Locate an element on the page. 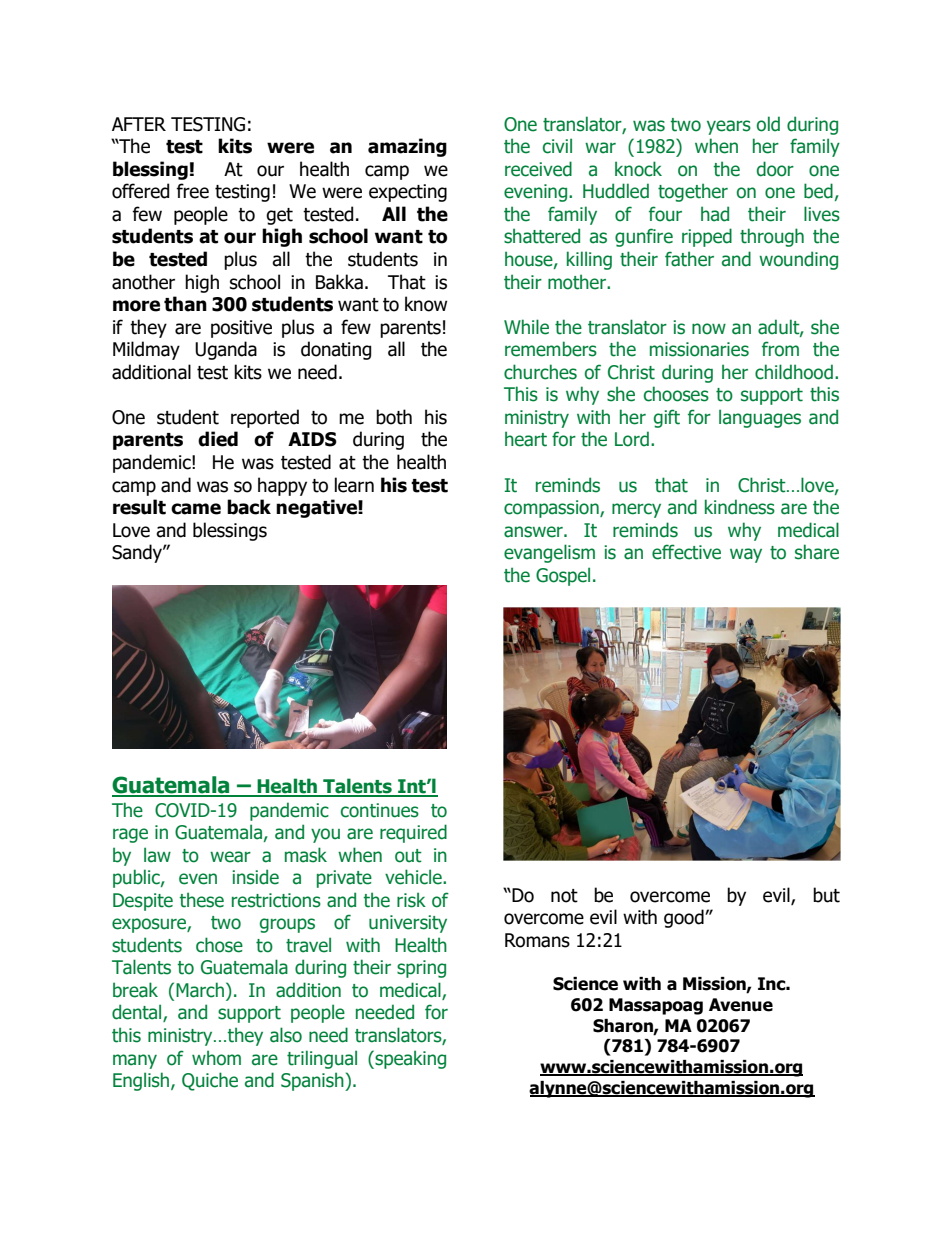 Image resolution: width=952 pixels, height=1233 pixels. way is located at coordinates (746, 555).
